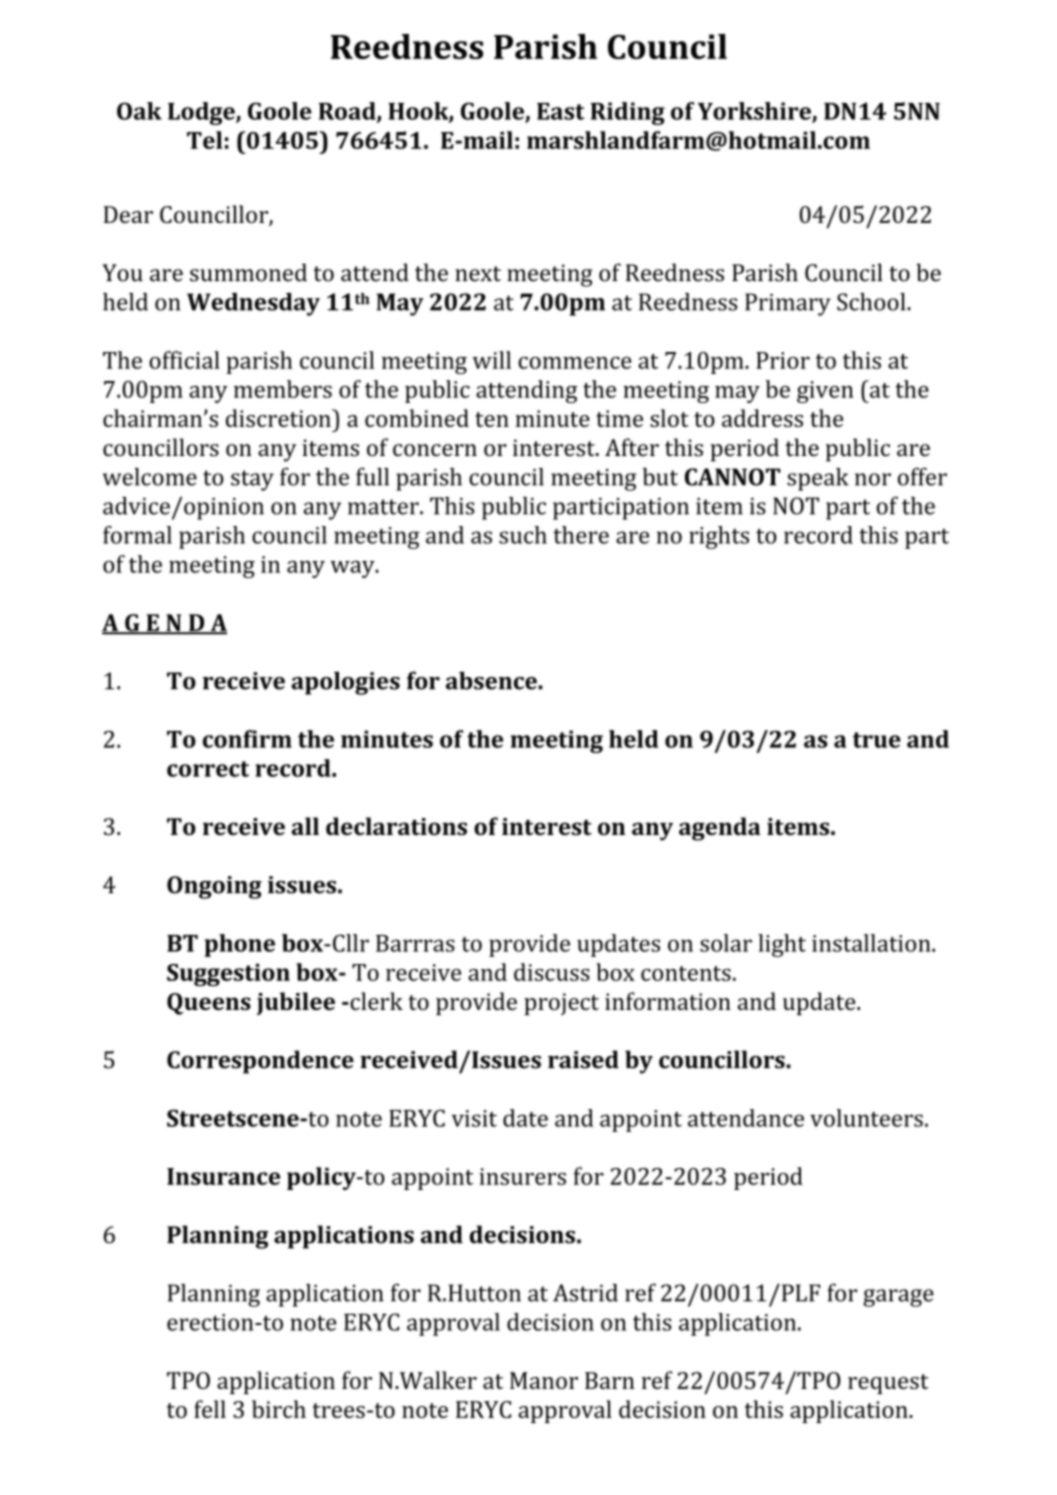 The image size is (1057, 1495). I want to click on correct, so click(208, 769).
